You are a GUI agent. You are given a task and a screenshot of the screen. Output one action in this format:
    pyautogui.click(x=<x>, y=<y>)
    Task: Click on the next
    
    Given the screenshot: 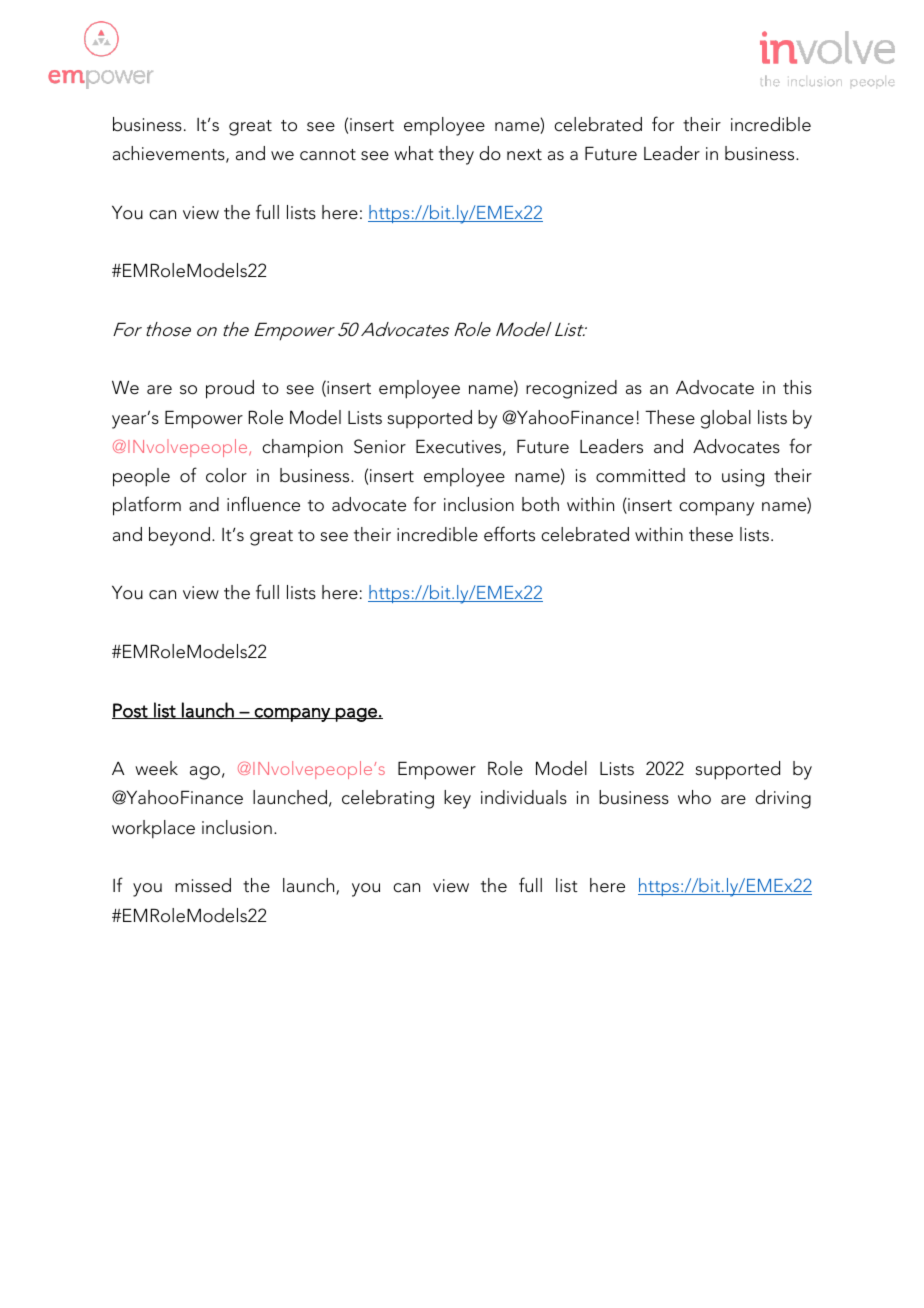 What is the action you would take?
    pyautogui.click(x=524, y=155)
